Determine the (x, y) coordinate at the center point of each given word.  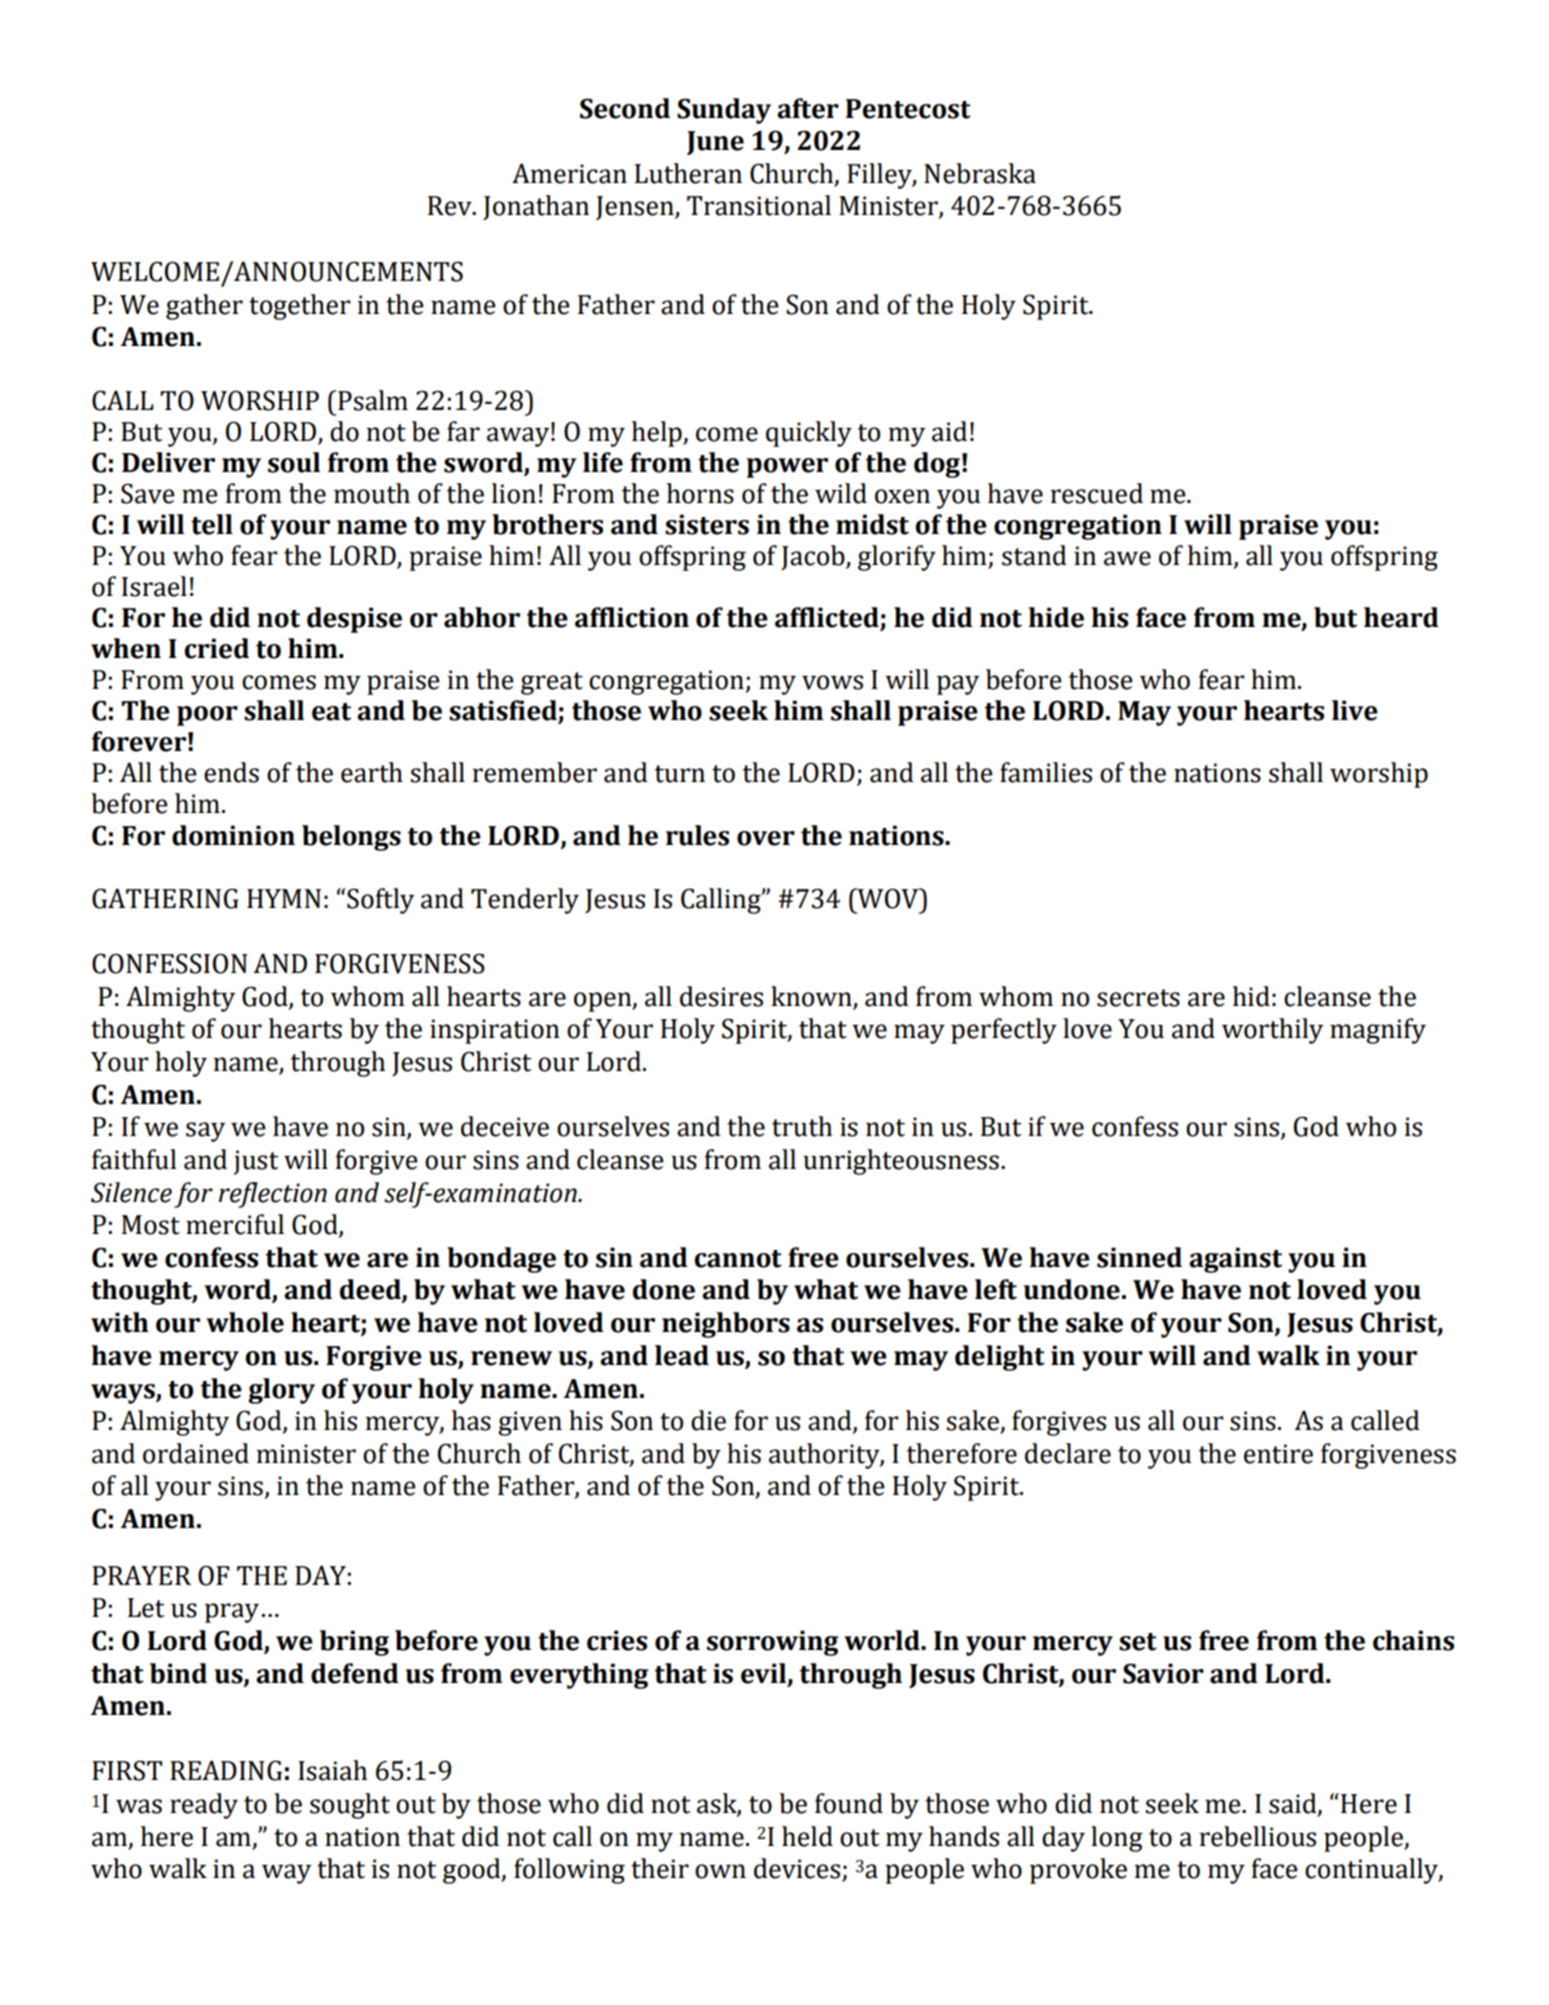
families (1046, 772)
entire (1278, 1454)
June (715, 143)
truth (802, 1126)
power (787, 468)
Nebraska (980, 173)
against (1235, 1260)
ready (204, 1806)
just (256, 1162)
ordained (196, 1453)
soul (294, 462)
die (708, 1420)
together (300, 307)
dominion (233, 835)
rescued (1096, 493)
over (766, 838)
